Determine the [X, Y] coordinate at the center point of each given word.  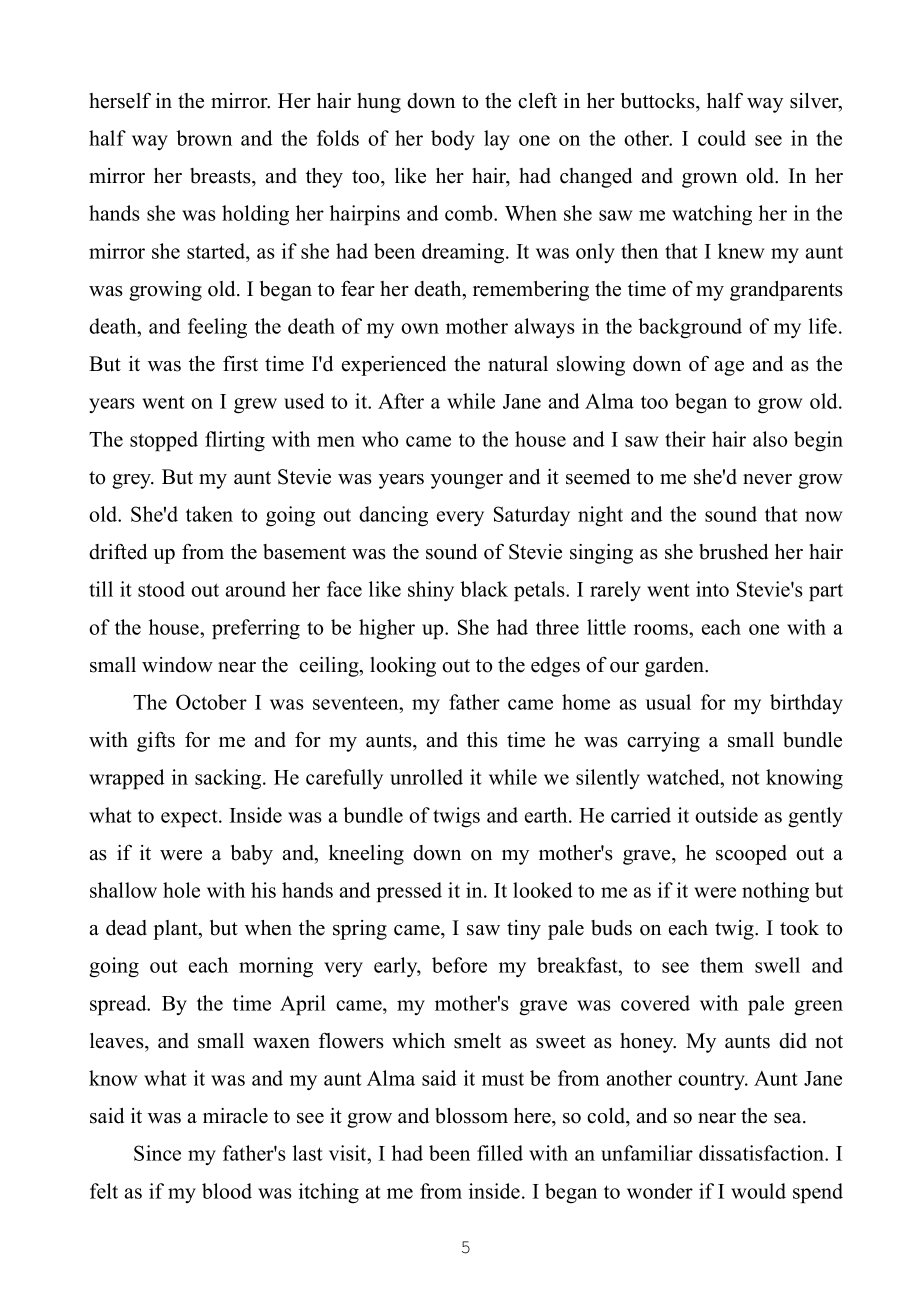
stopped [164, 441]
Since [157, 1153]
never [767, 479]
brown [204, 138]
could [722, 138]
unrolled [426, 777]
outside [726, 815]
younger [467, 481]
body [453, 140]
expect [190, 818]
